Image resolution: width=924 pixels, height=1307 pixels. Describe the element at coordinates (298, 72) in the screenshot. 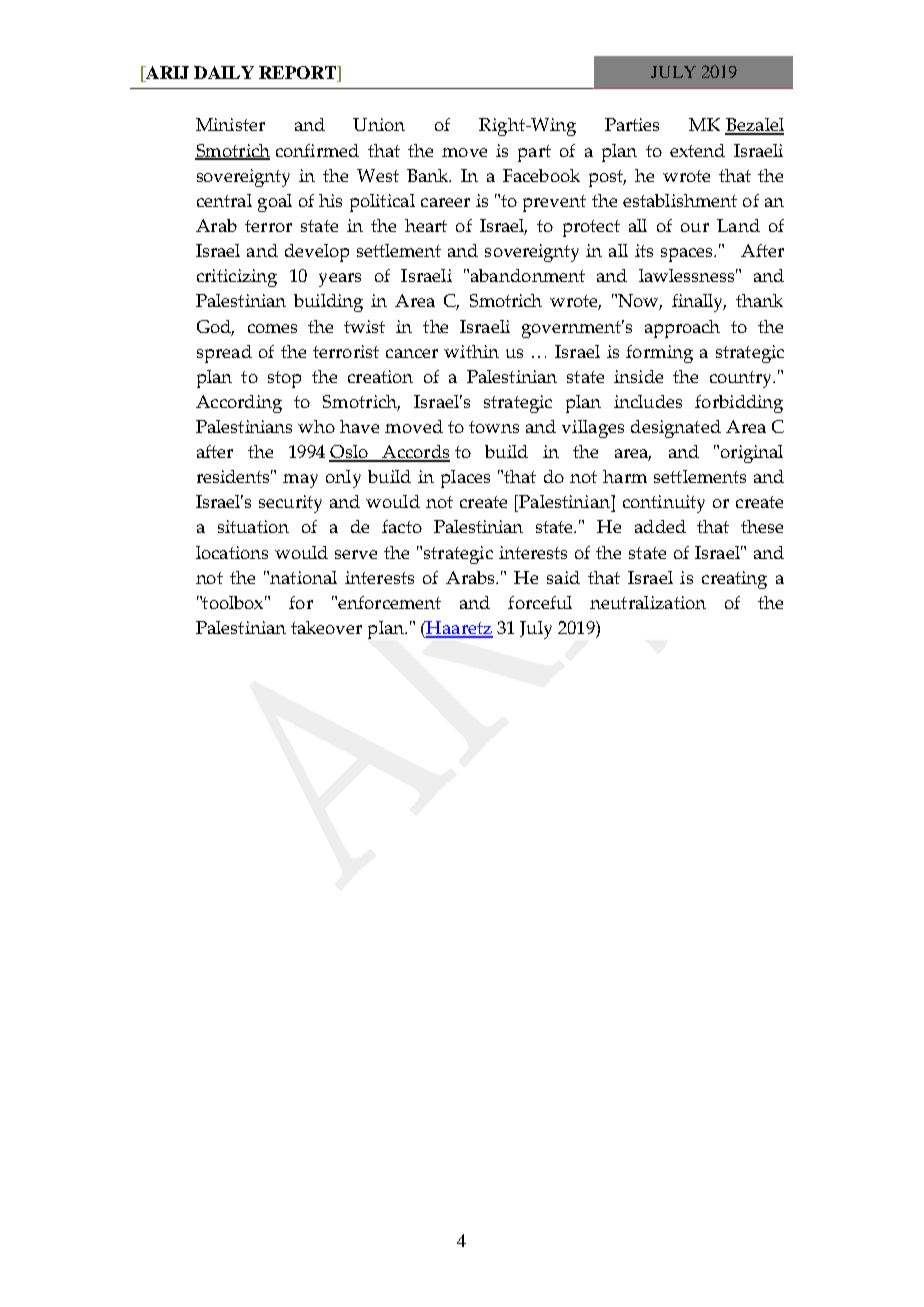

I see `REPORT` at that location.
